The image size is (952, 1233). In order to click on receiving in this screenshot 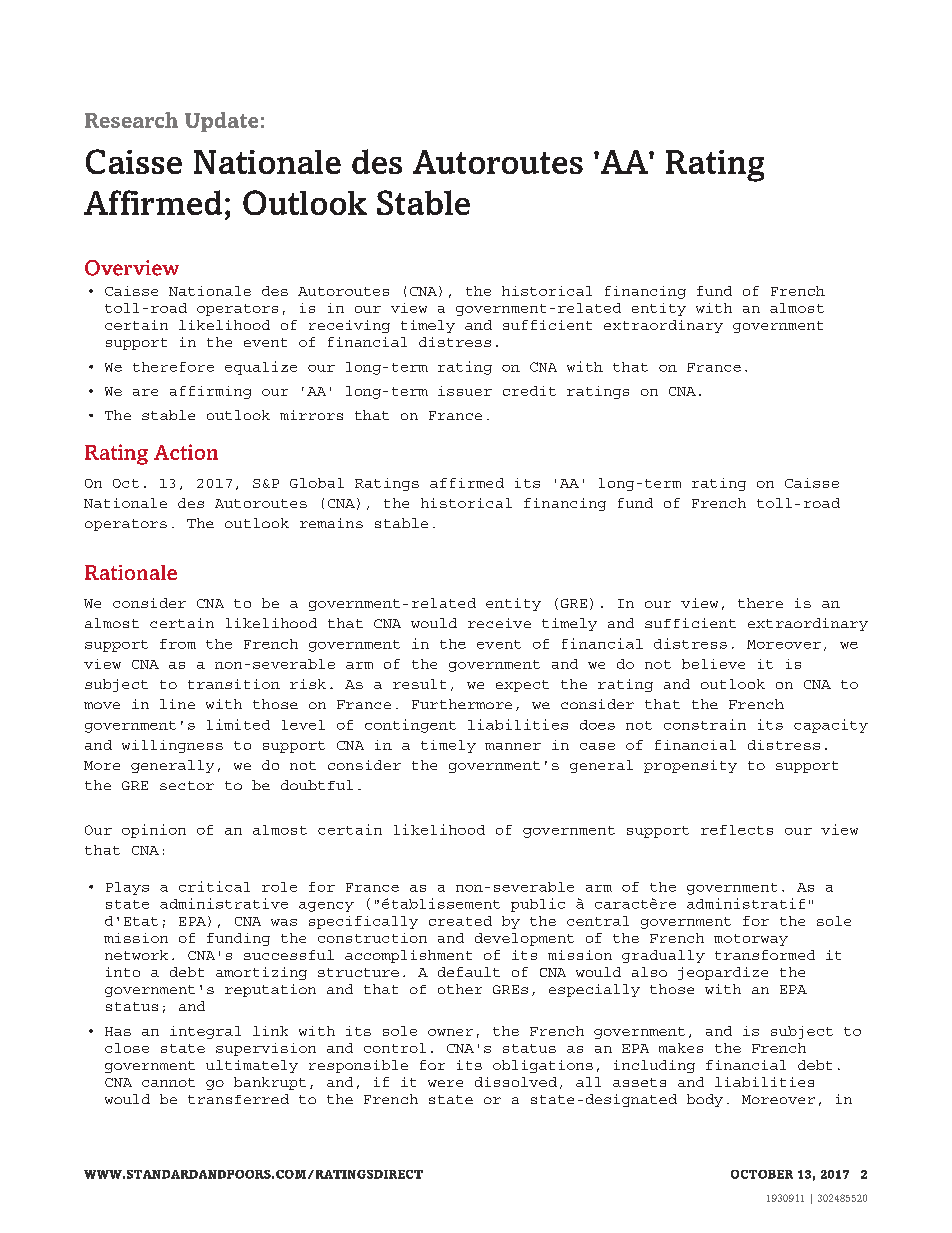, I will do `click(349, 326)`.
